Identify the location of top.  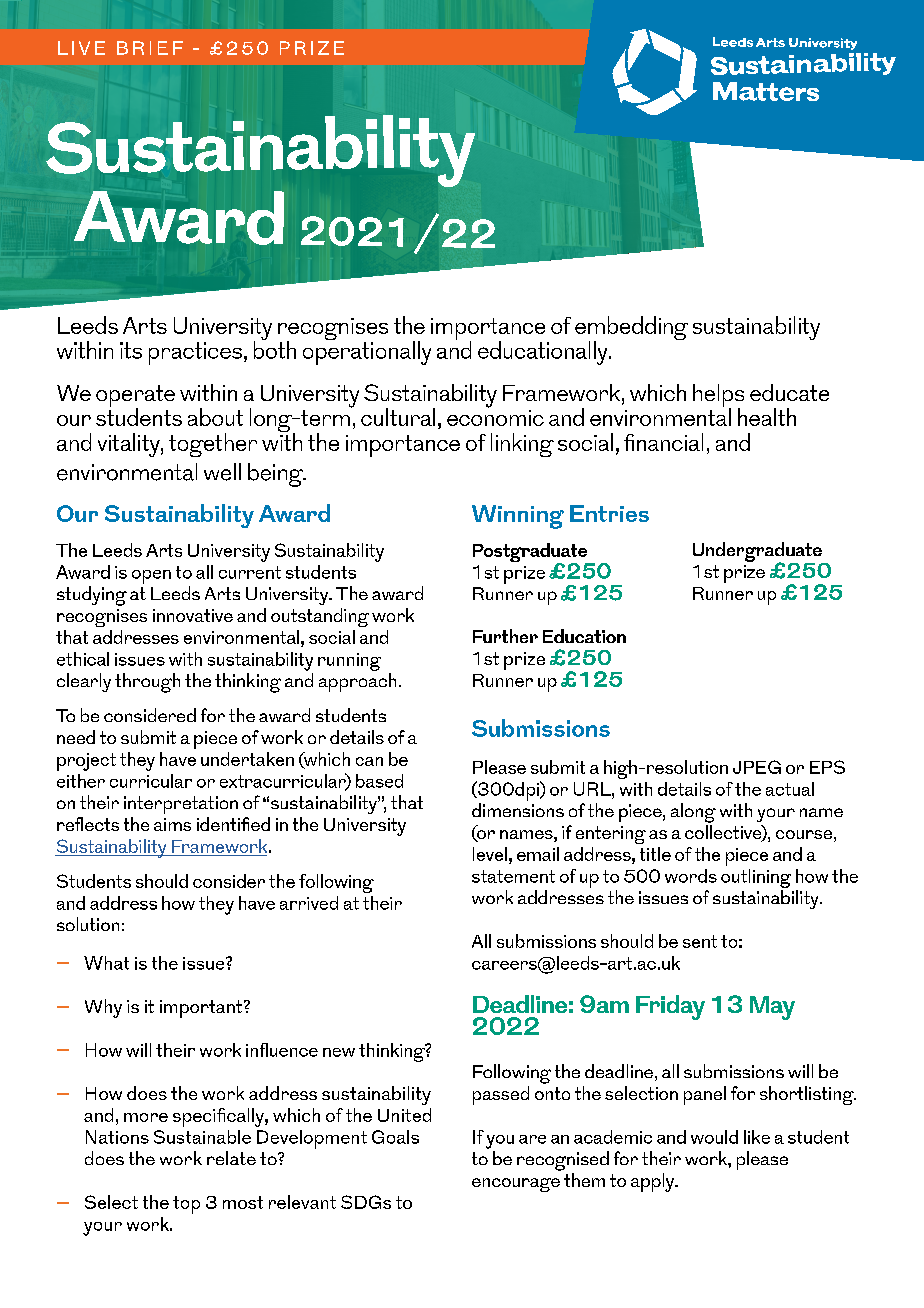
(186, 1205).
